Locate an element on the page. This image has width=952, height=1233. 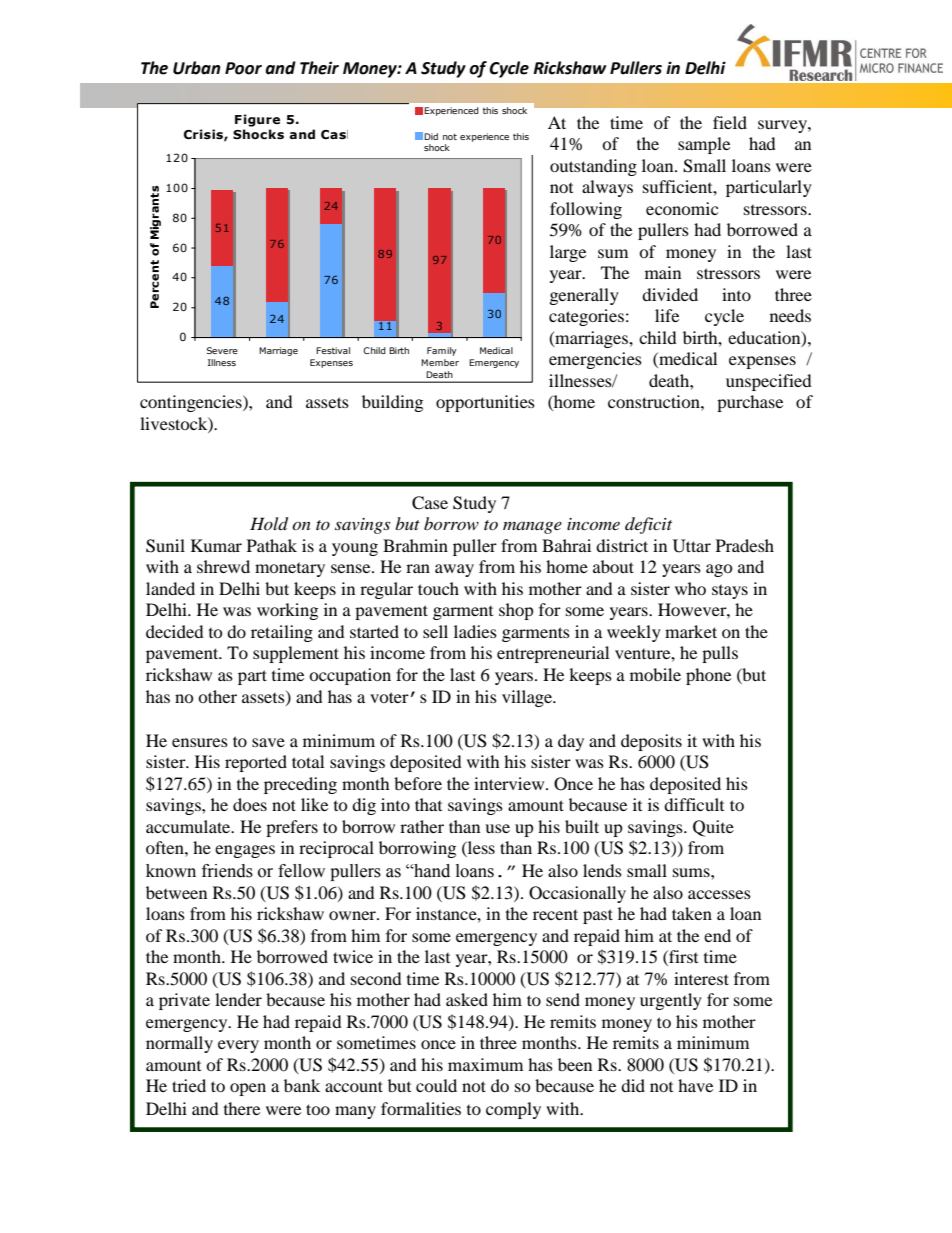
shrewd is located at coordinates (223, 566).
